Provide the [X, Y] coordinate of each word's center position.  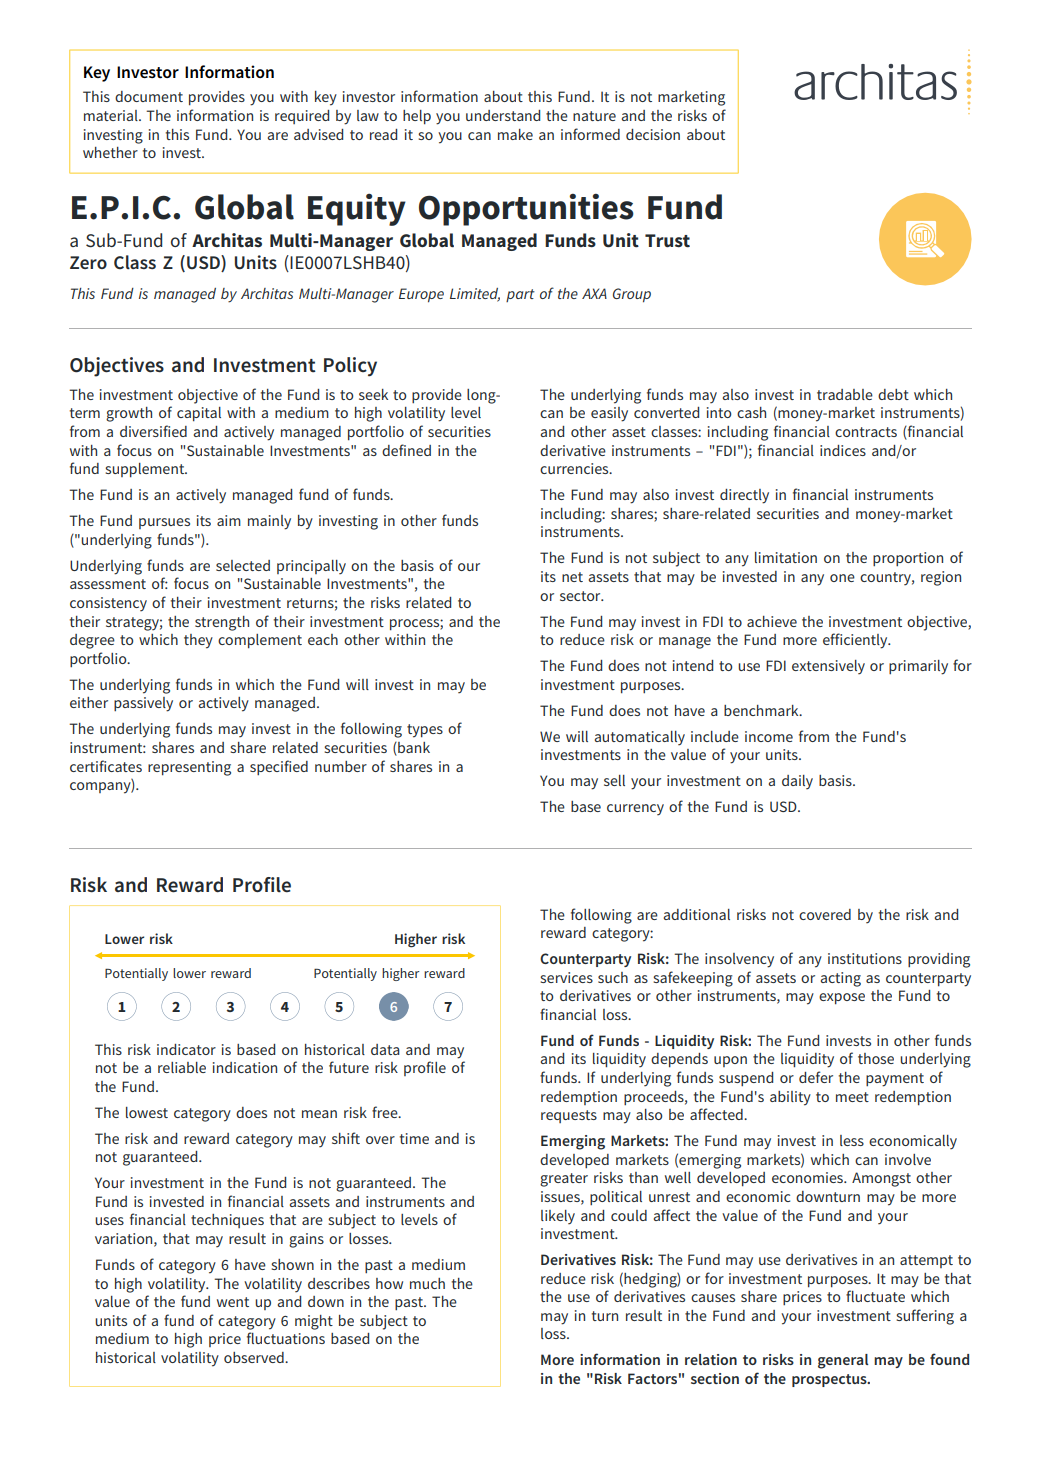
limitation [786, 557]
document [149, 96]
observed [255, 1357]
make [515, 134]
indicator [186, 1049]
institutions [865, 958]
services [566, 977]
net [572, 577]
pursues [164, 523]
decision [653, 134]
